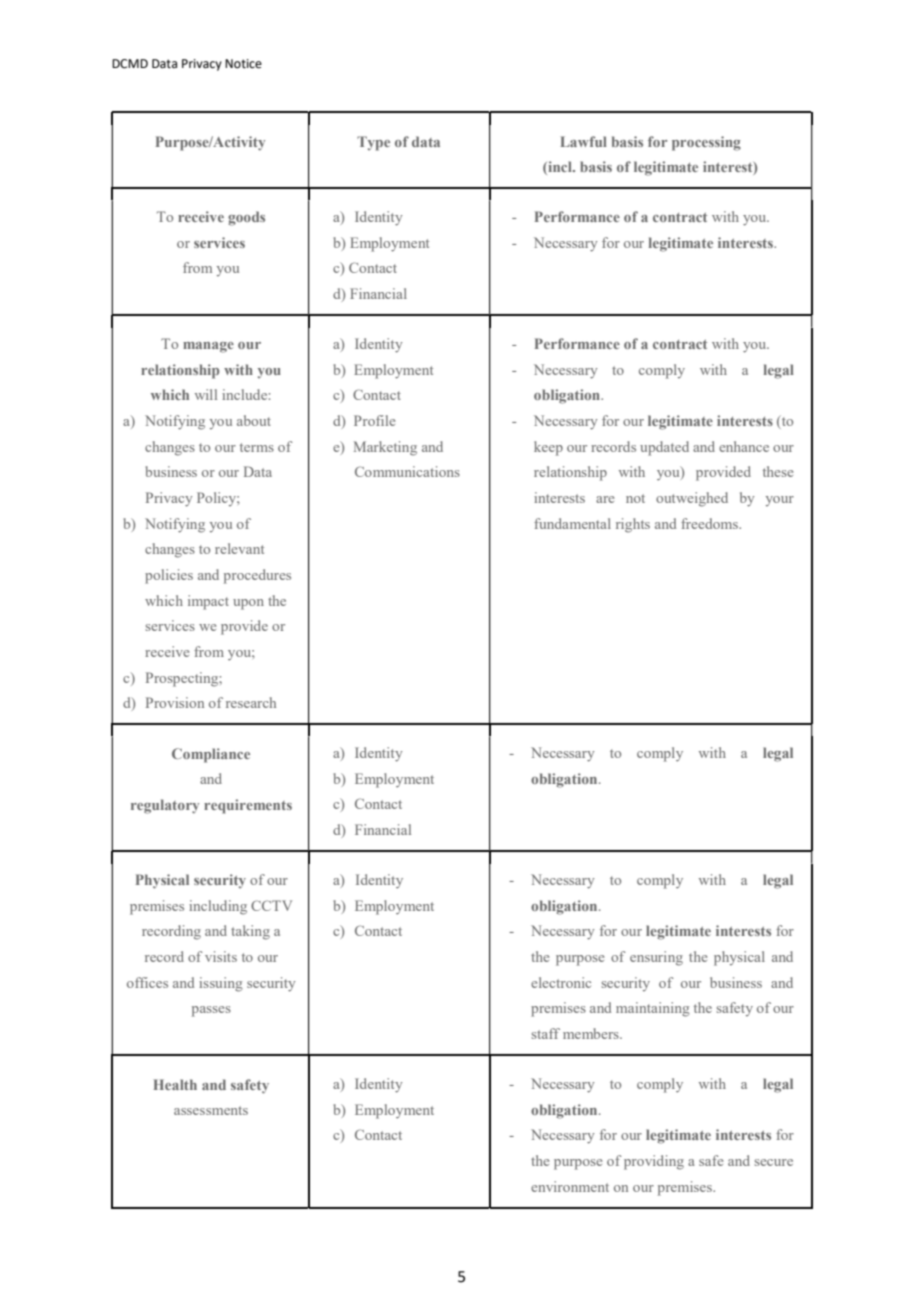 This document has width=924, height=1308. Describe the element at coordinates (654, 1162) in the document. I see `providing` at that location.
